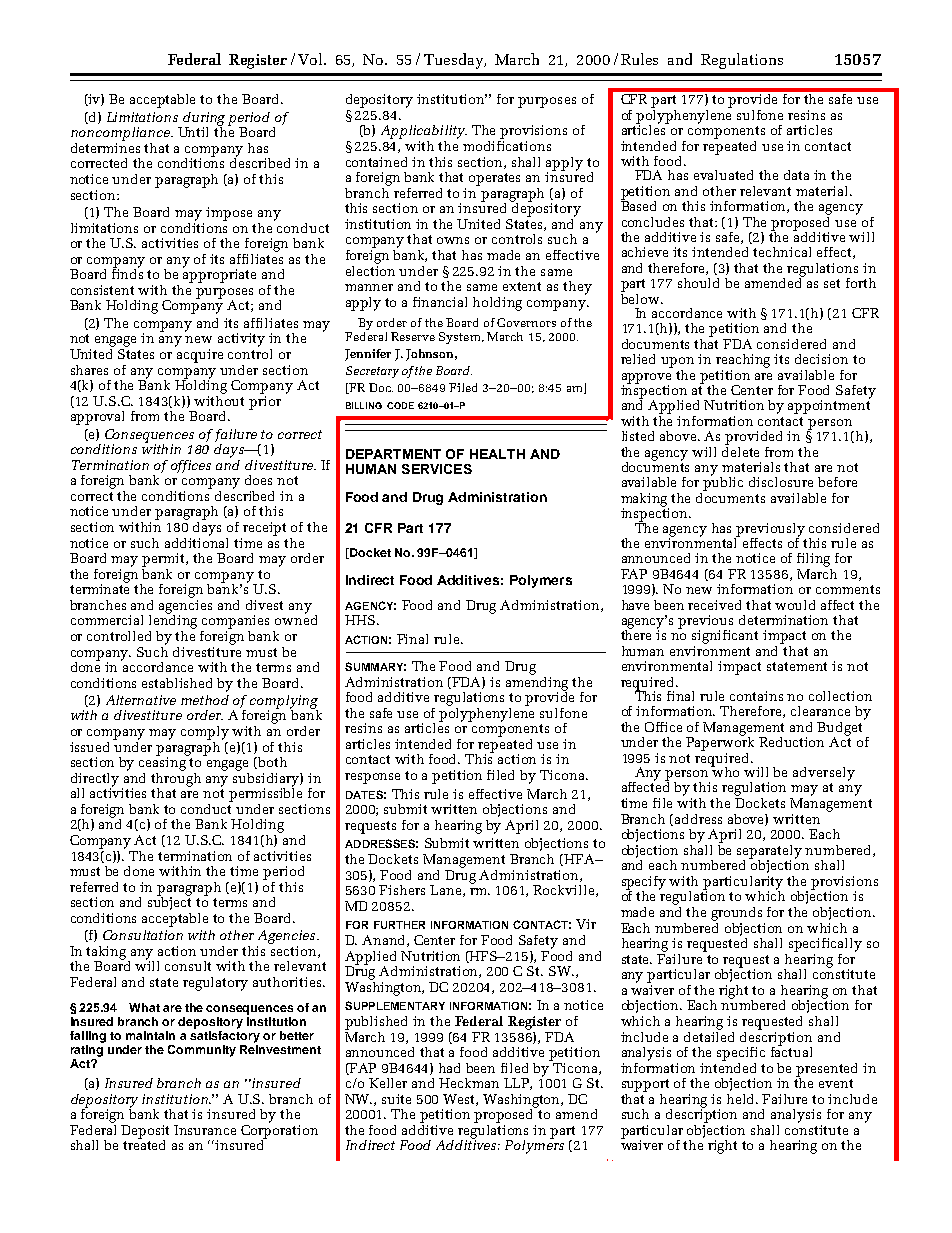  What do you see at coordinates (205, 1130) in the page?
I see `Insurance` at bounding box center [205, 1130].
